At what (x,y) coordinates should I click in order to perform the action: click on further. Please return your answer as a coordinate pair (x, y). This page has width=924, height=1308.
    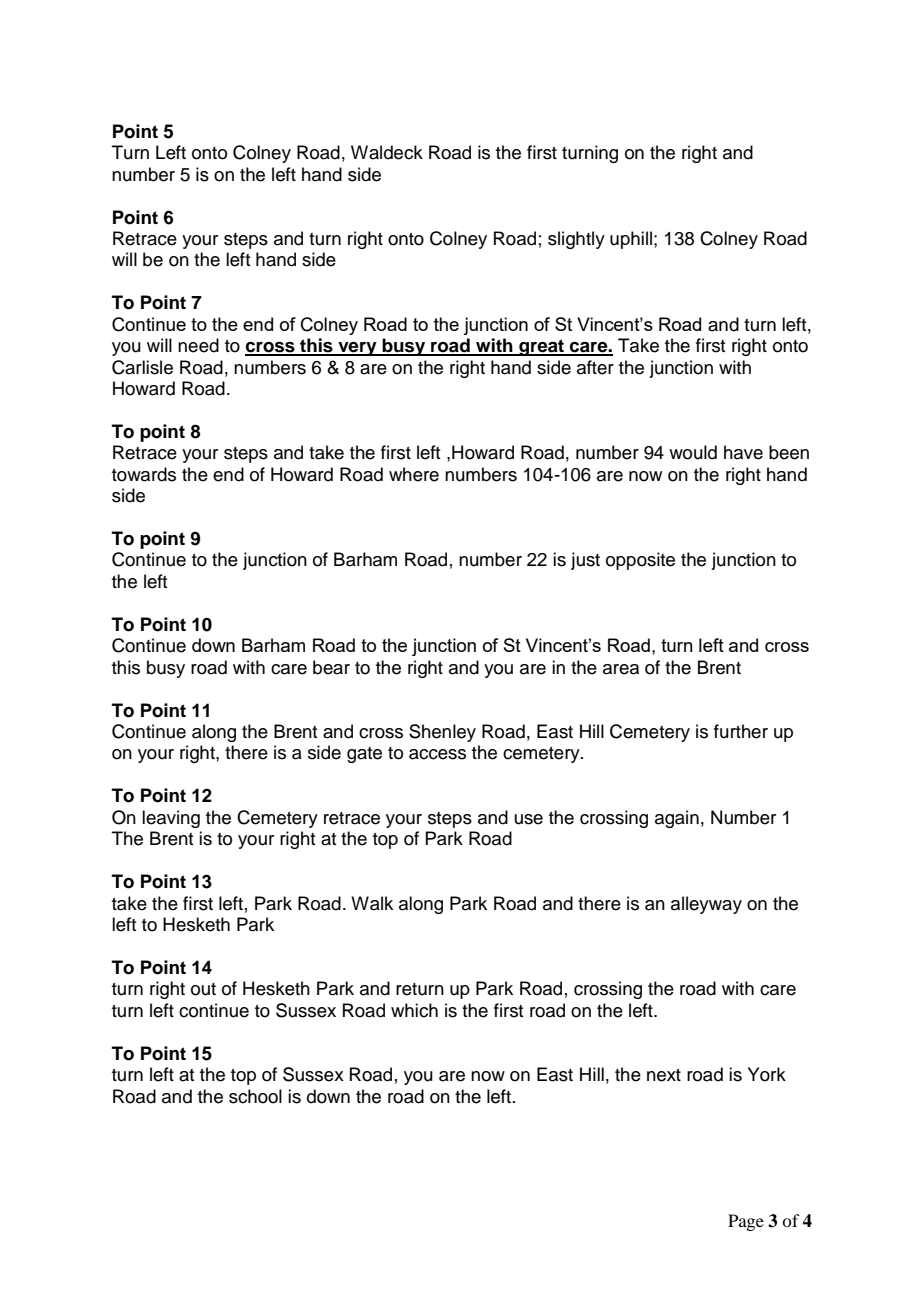
    Looking at the image, I should click on (741, 731).
